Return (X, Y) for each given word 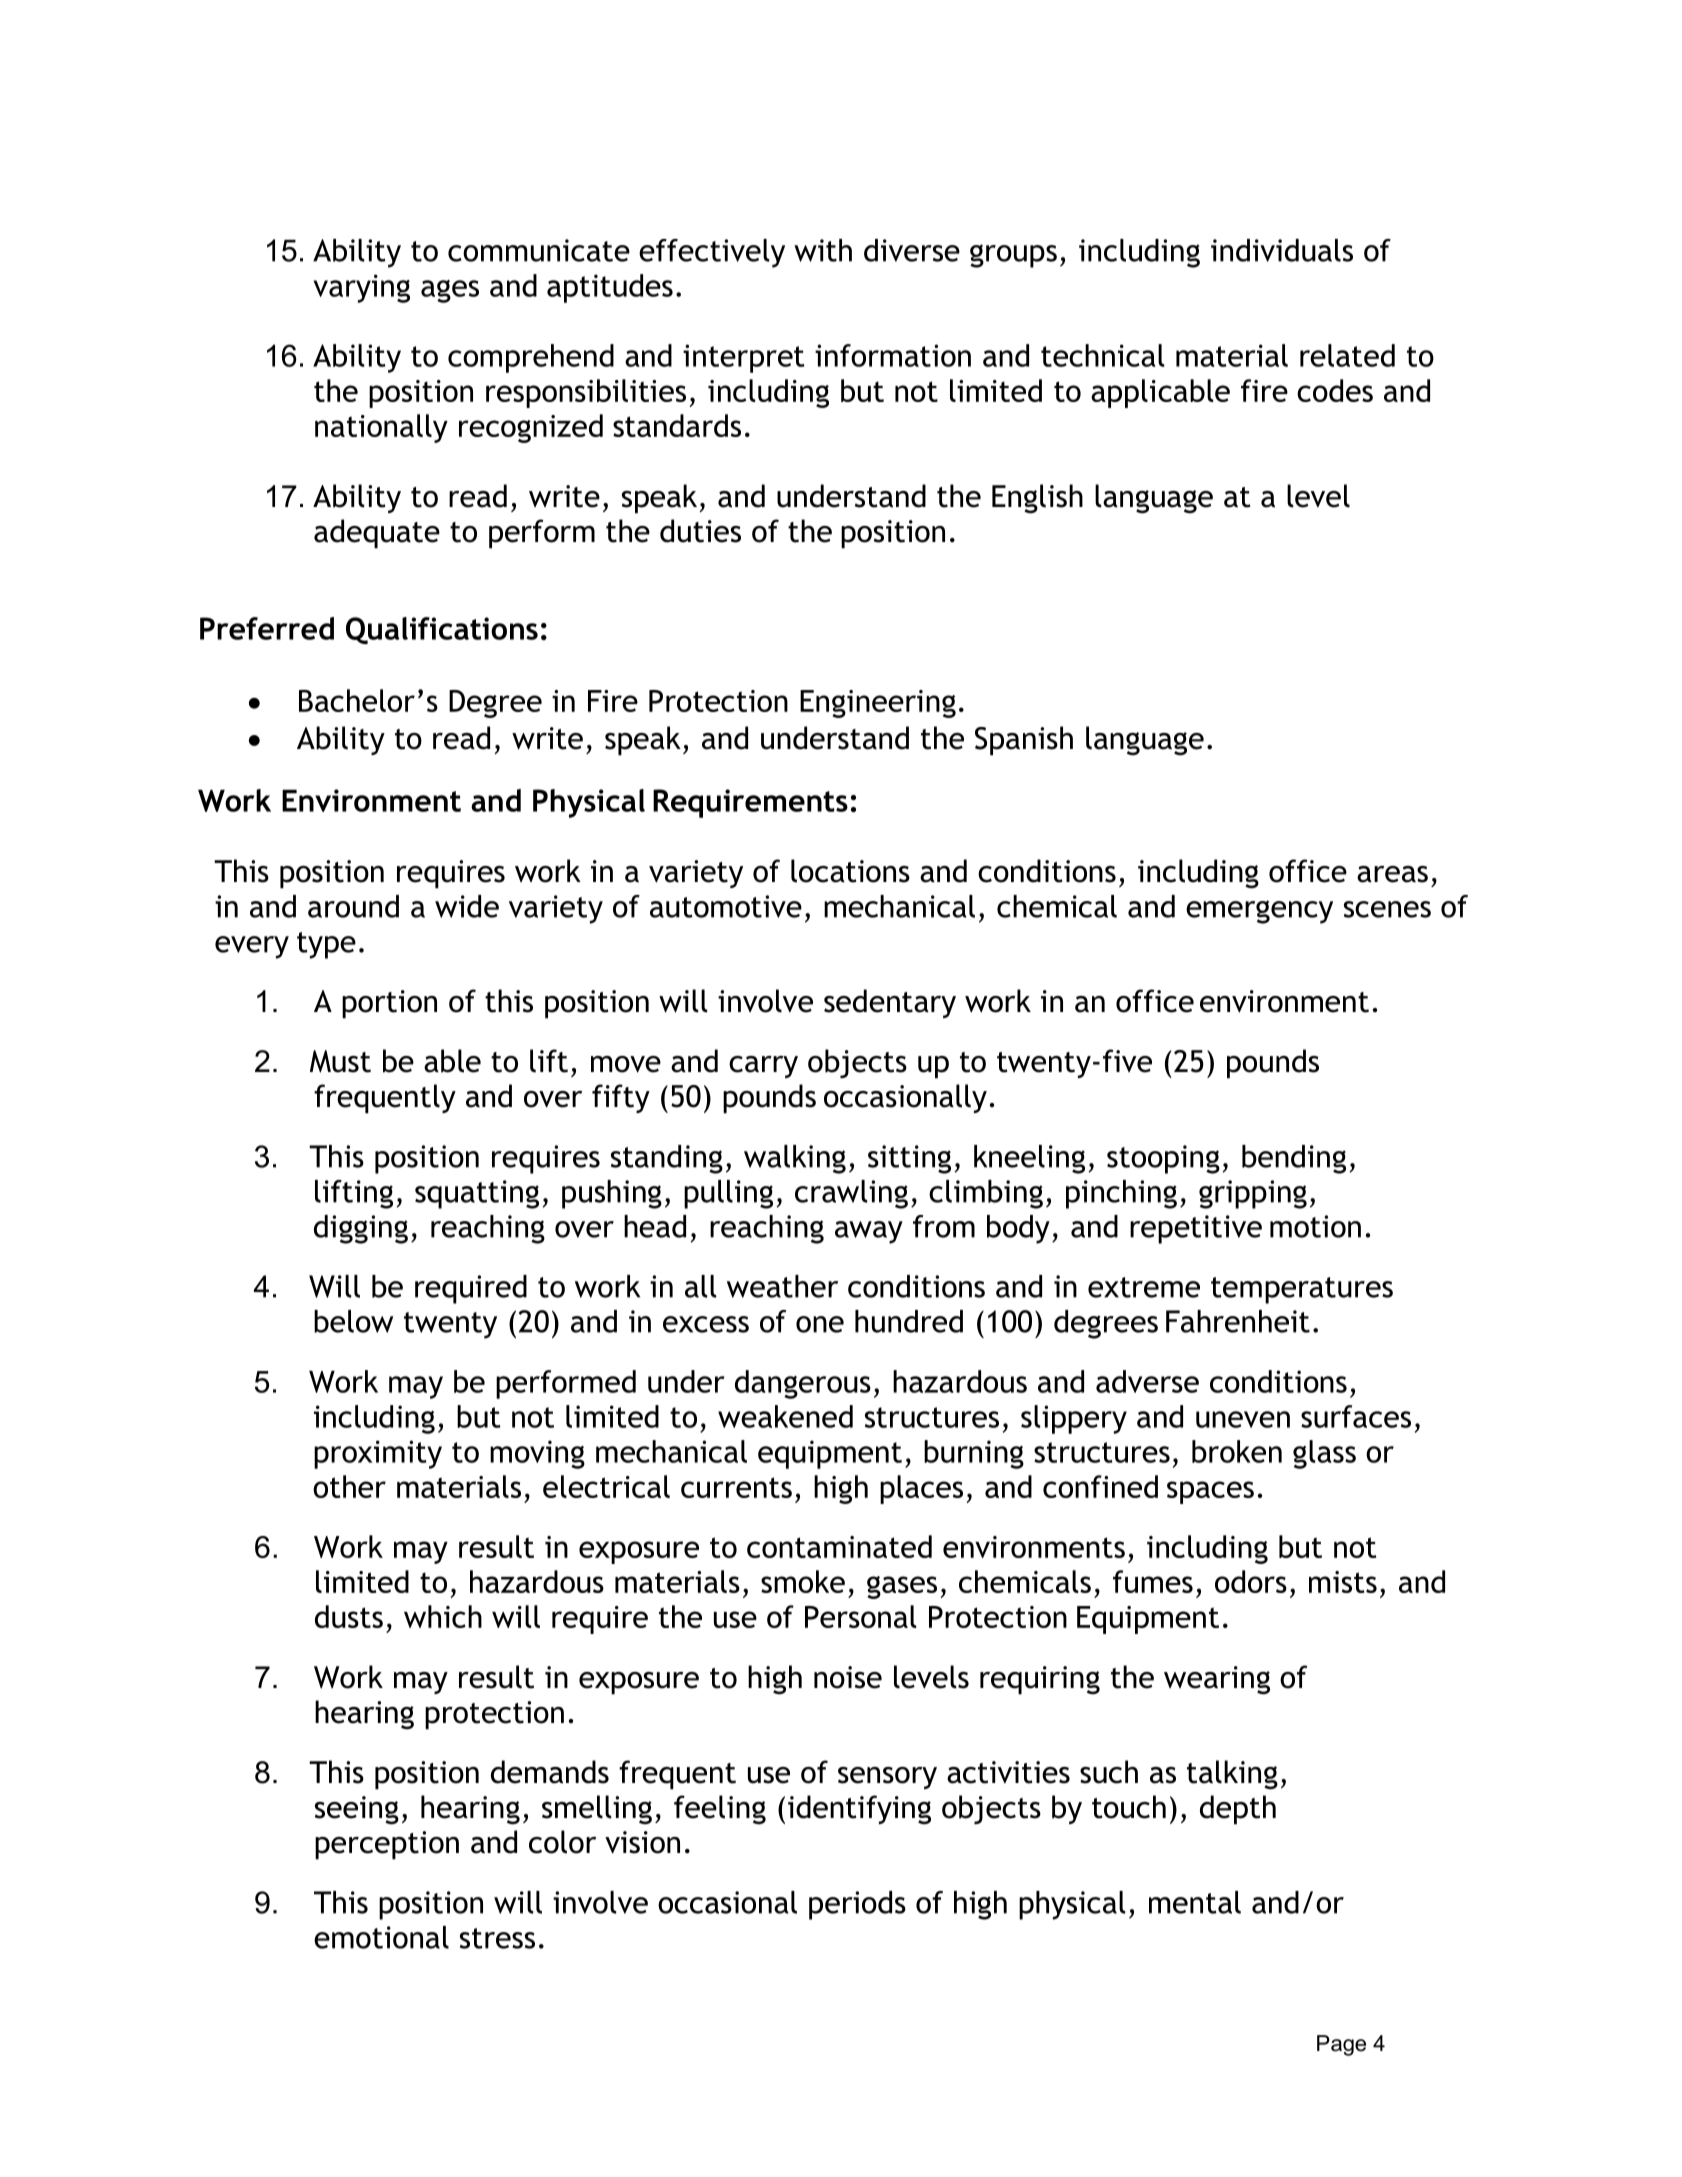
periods (857, 1905)
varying (361, 288)
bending (1294, 1159)
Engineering (878, 704)
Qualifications (442, 630)
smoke (803, 1581)
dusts (349, 1616)
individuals (1282, 250)
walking (795, 1159)
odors (1251, 1581)
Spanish (1024, 741)
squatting (477, 1194)
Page (1341, 2045)
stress (497, 1938)
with (823, 250)
